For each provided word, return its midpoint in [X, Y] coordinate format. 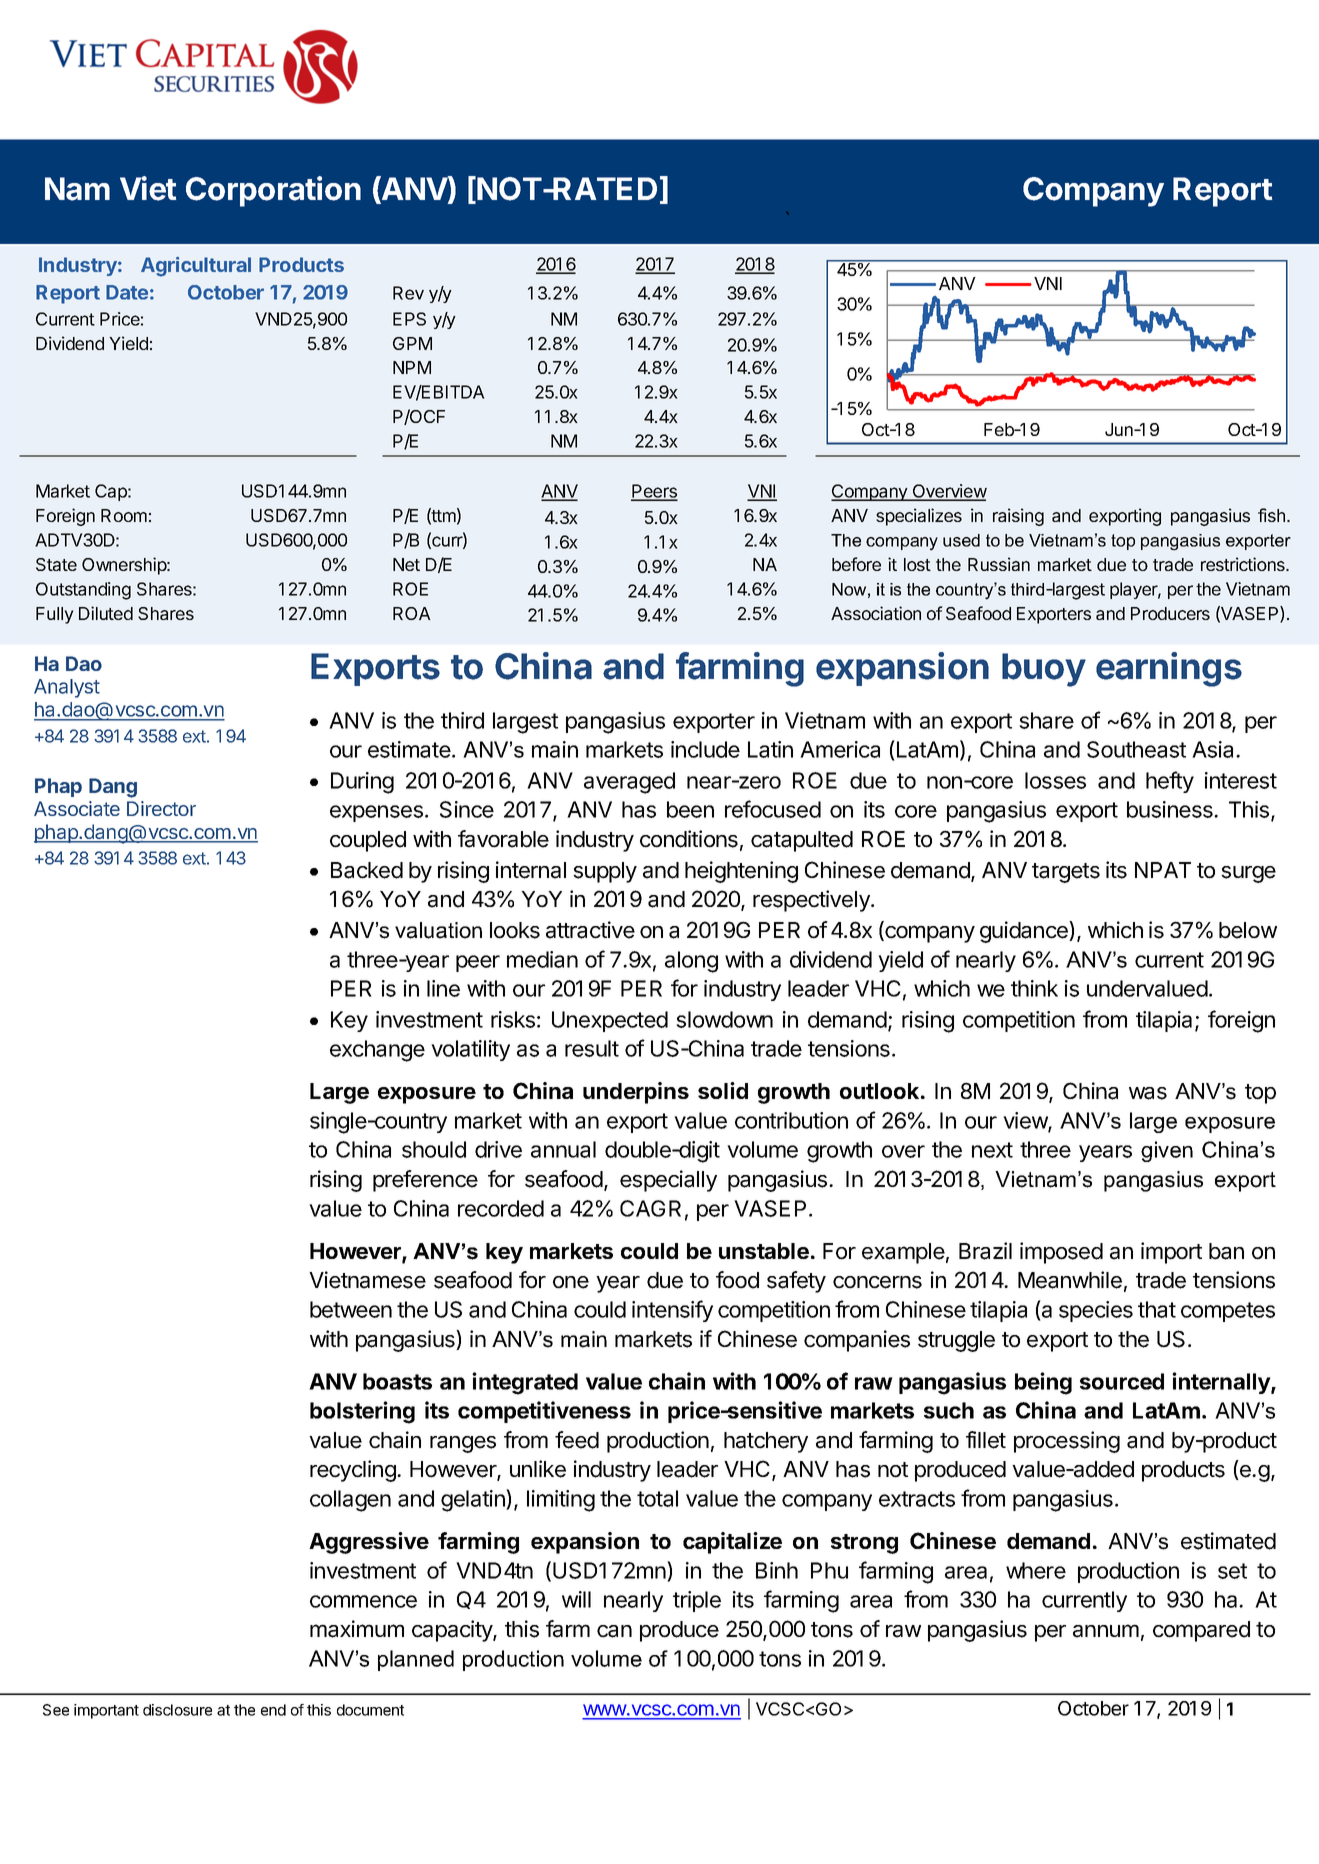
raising [1018, 517]
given [1167, 1151]
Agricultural [196, 267]
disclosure [177, 1710]
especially [668, 1181]
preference [425, 1181]
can [614, 1631]
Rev [408, 293]
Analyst [67, 688]
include [705, 749]
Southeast [1136, 749]
